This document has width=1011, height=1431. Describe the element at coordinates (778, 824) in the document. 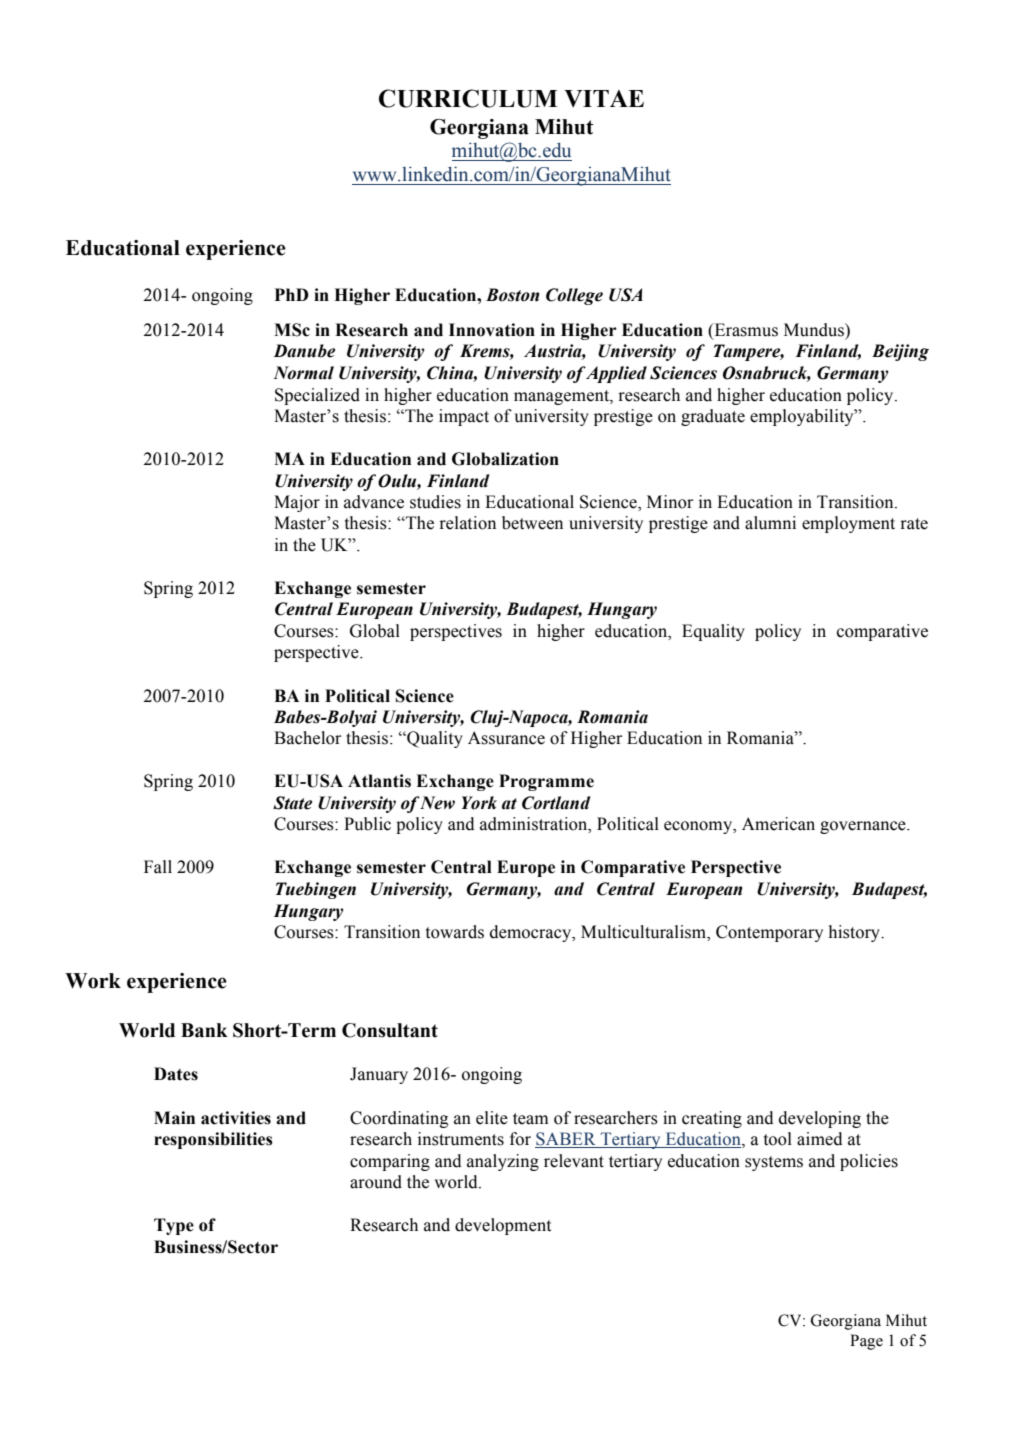

I see `American` at that location.
